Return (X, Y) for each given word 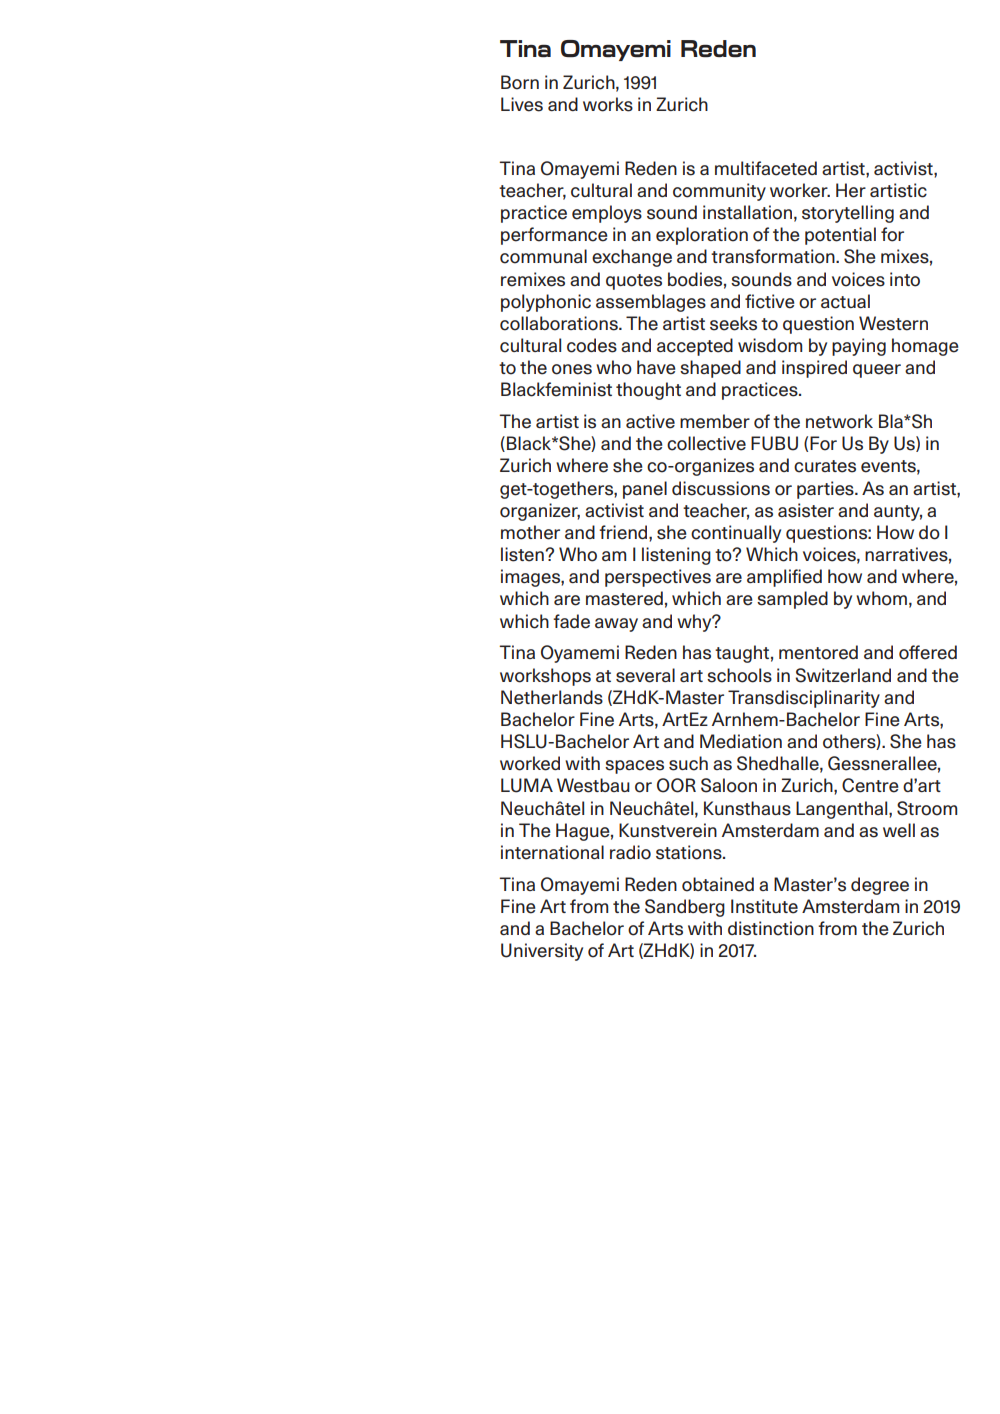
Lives (522, 104)
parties (826, 490)
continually (736, 534)
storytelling (848, 214)
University (542, 952)
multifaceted (766, 168)
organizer (540, 512)
